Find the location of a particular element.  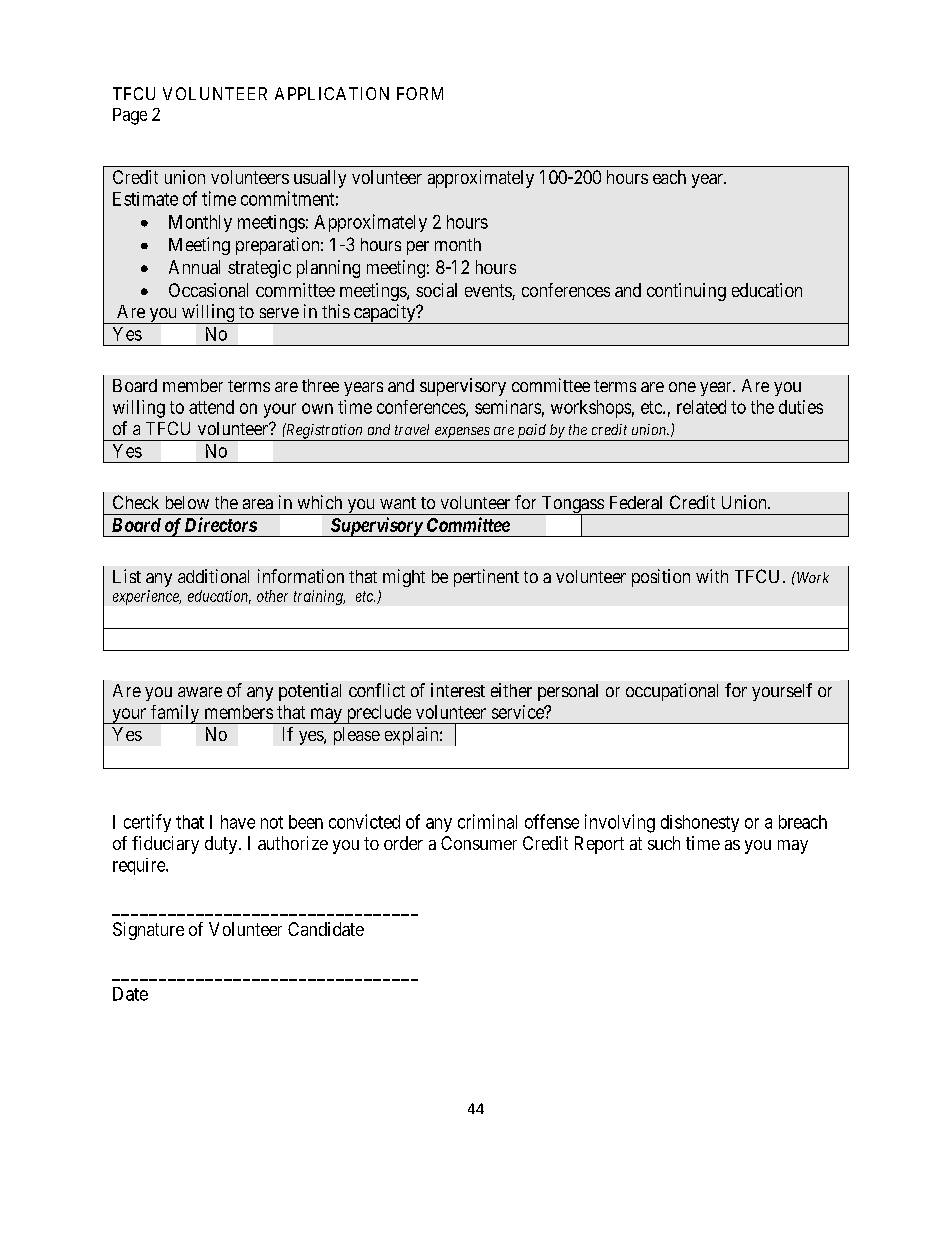

Page is located at coordinates (130, 116).
